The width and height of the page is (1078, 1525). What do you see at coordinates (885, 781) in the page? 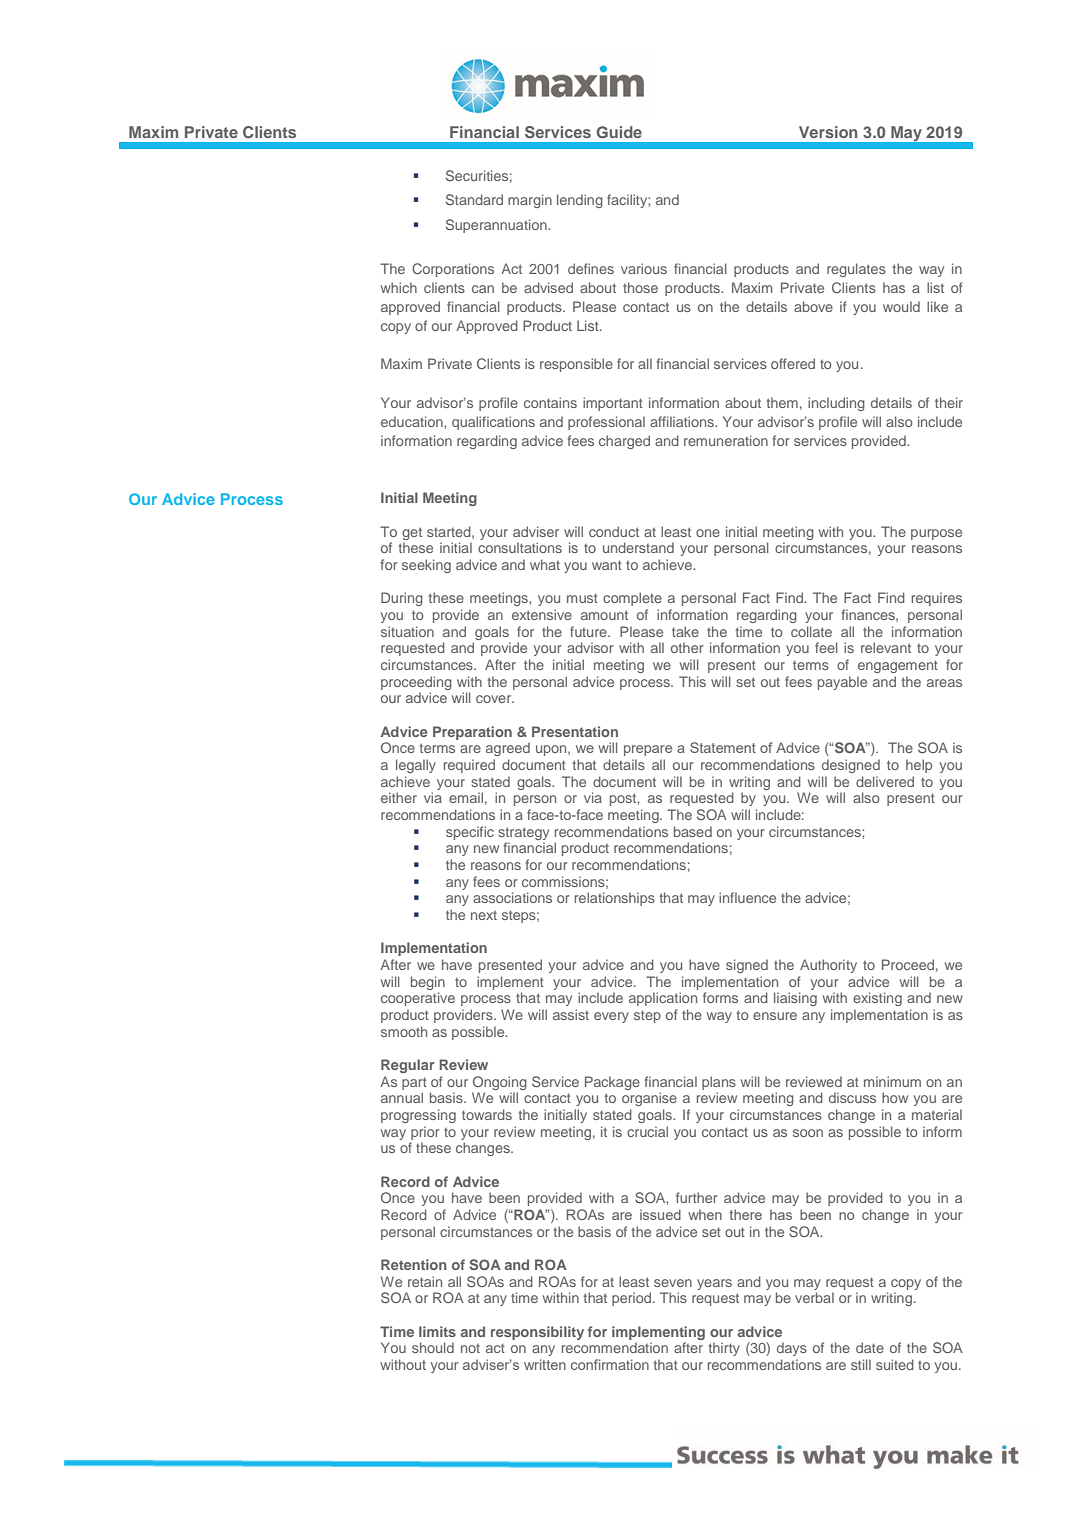
I see `delivered` at bounding box center [885, 781].
